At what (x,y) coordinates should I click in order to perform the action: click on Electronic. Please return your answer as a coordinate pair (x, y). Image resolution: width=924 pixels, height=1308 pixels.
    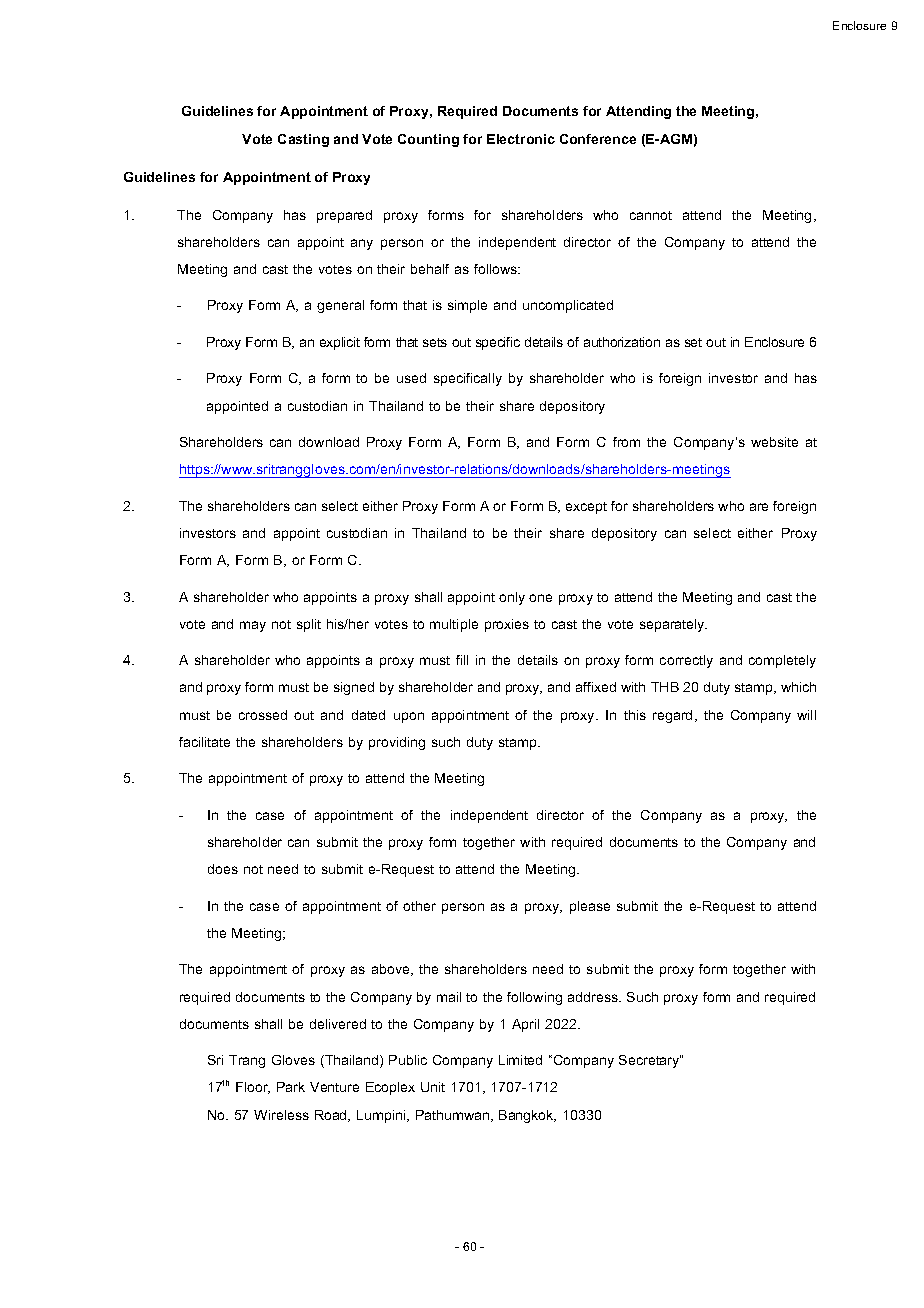
    Looking at the image, I should click on (521, 139).
